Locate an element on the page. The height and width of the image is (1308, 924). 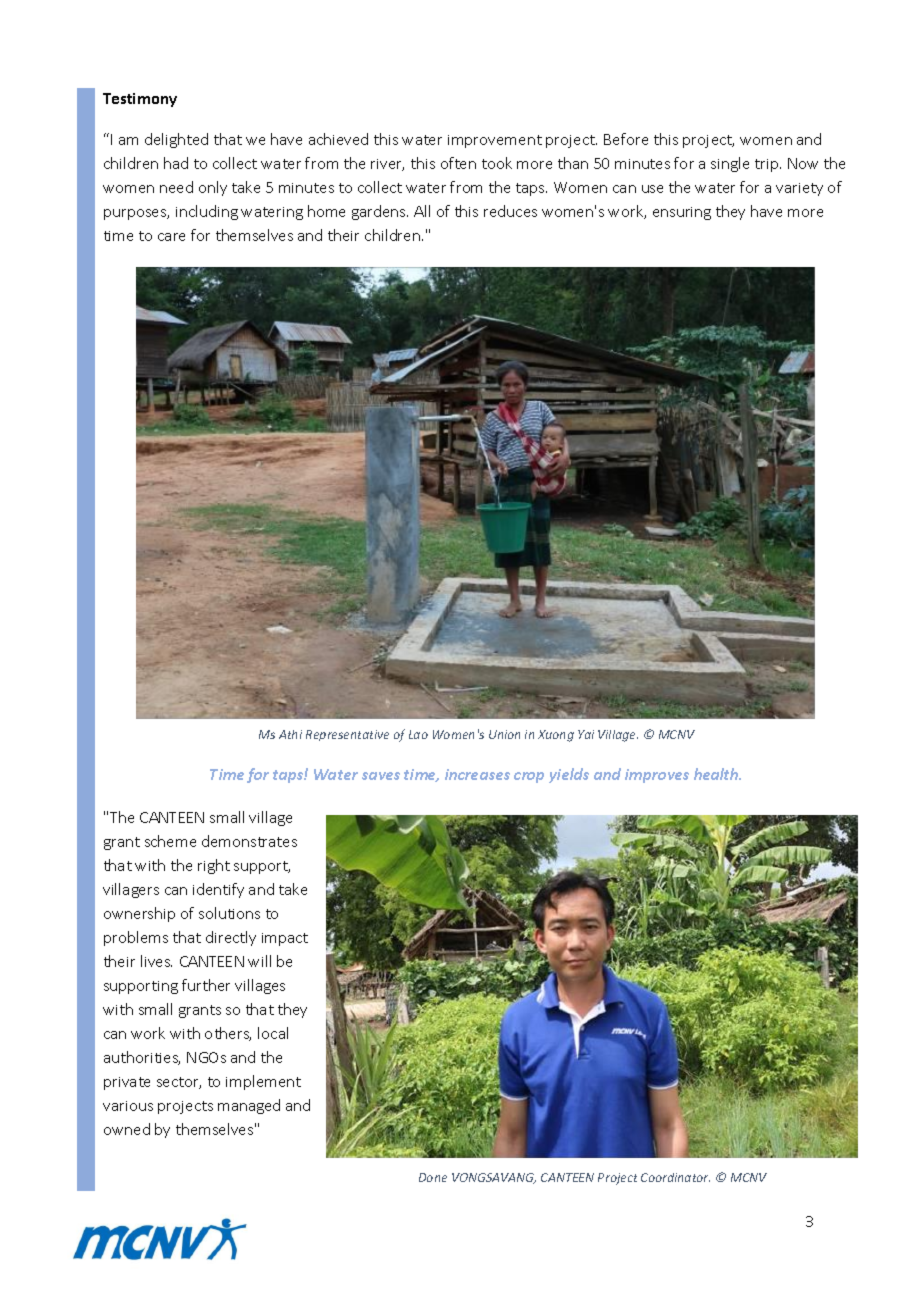
Done is located at coordinates (433, 1177).
